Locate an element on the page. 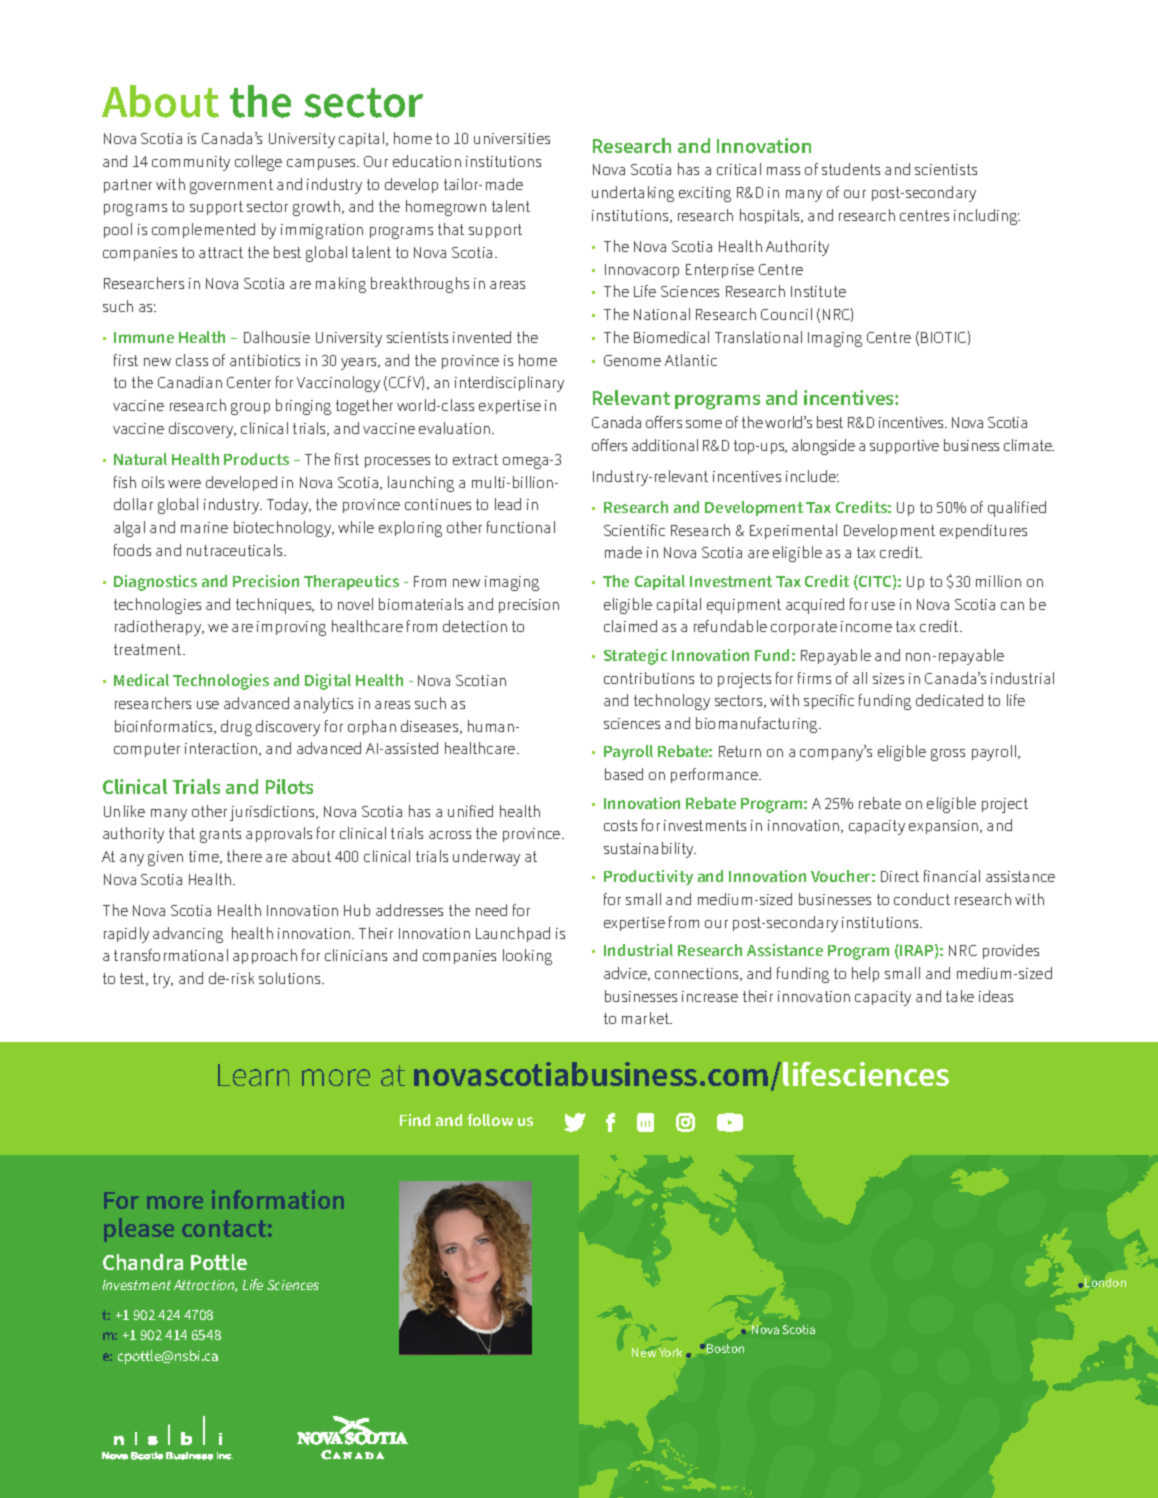  including is located at coordinates (987, 217).
